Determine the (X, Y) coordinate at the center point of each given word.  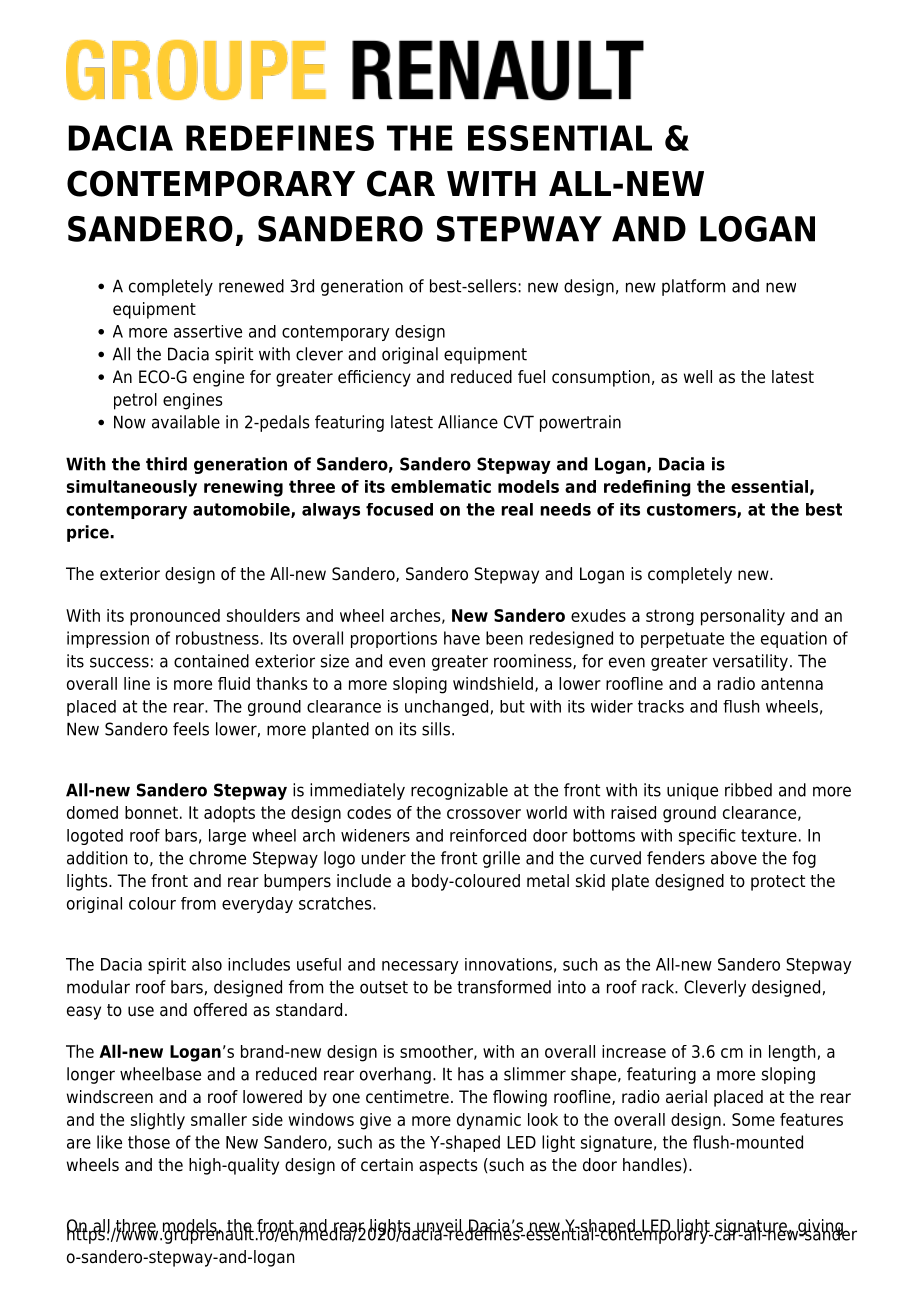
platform (693, 287)
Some (753, 1119)
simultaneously (132, 488)
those (149, 1142)
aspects (448, 1167)
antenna (792, 683)
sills (436, 729)
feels (191, 729)
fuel (531, 377)
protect (778, 883)
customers (692, 510)
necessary (420, 967)
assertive (208, 331)
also (207, 964)
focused (399, 509)
